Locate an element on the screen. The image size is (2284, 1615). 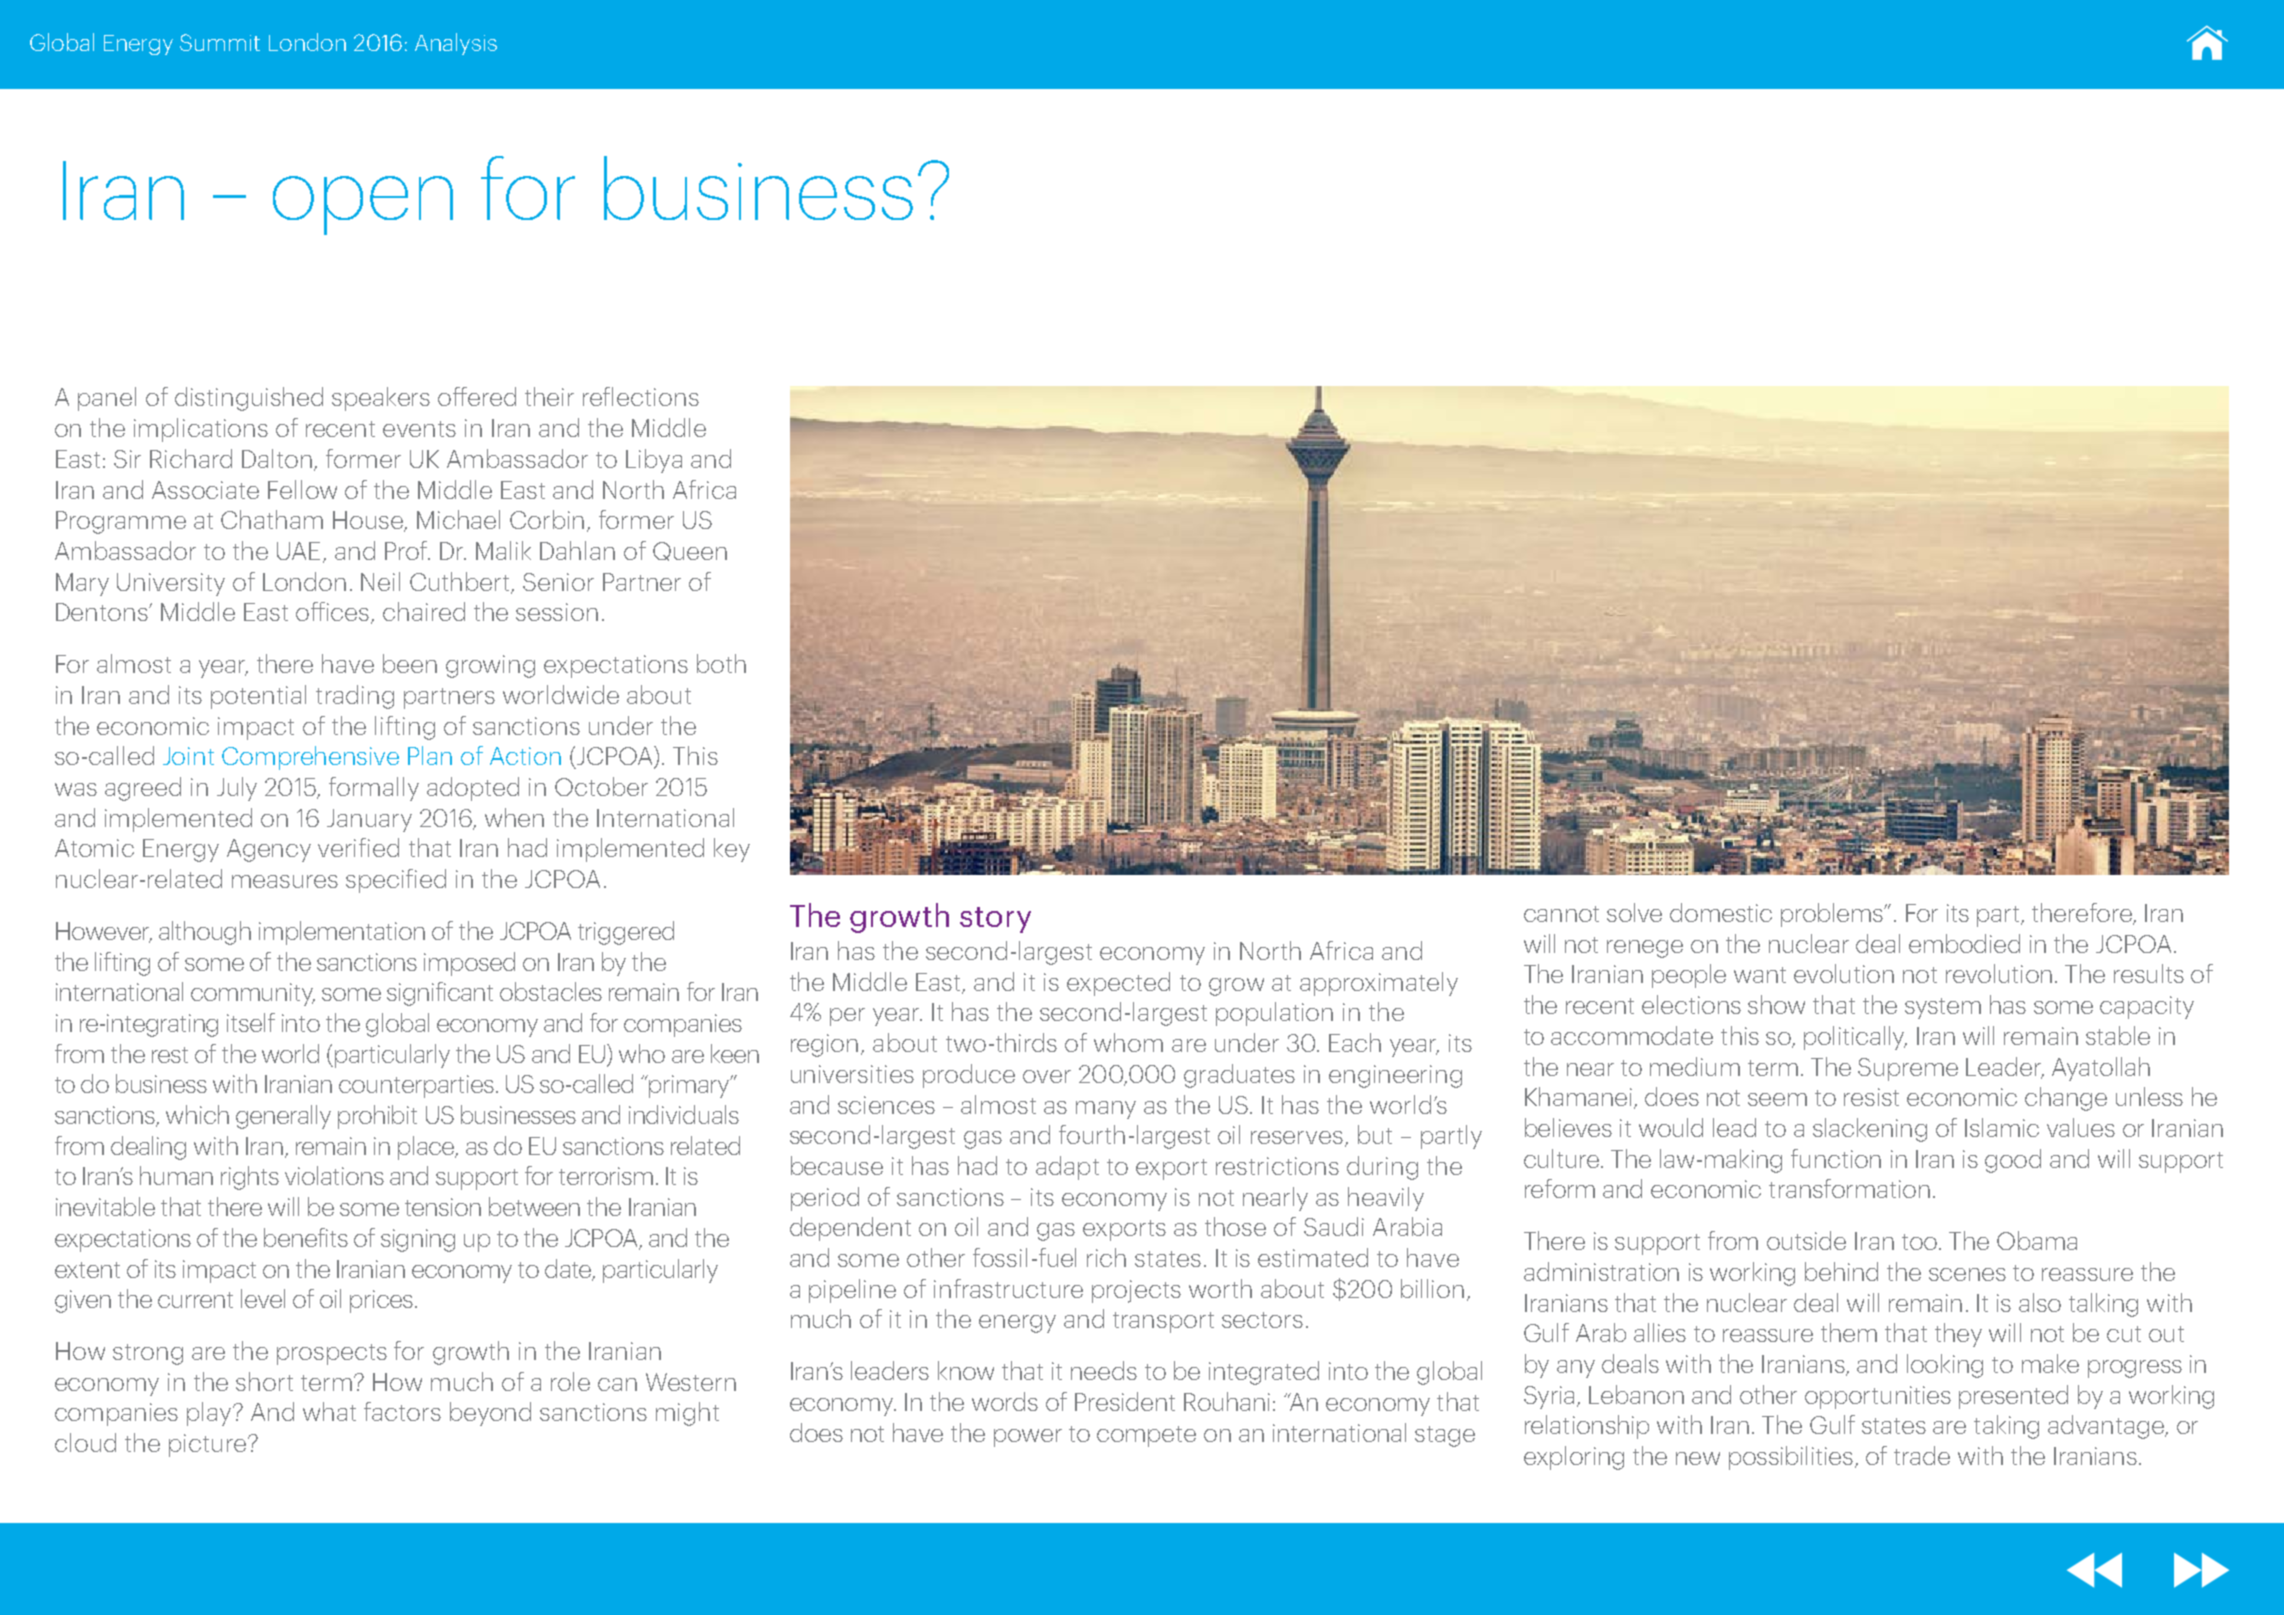
what is located at coordinates (329, 1411).
